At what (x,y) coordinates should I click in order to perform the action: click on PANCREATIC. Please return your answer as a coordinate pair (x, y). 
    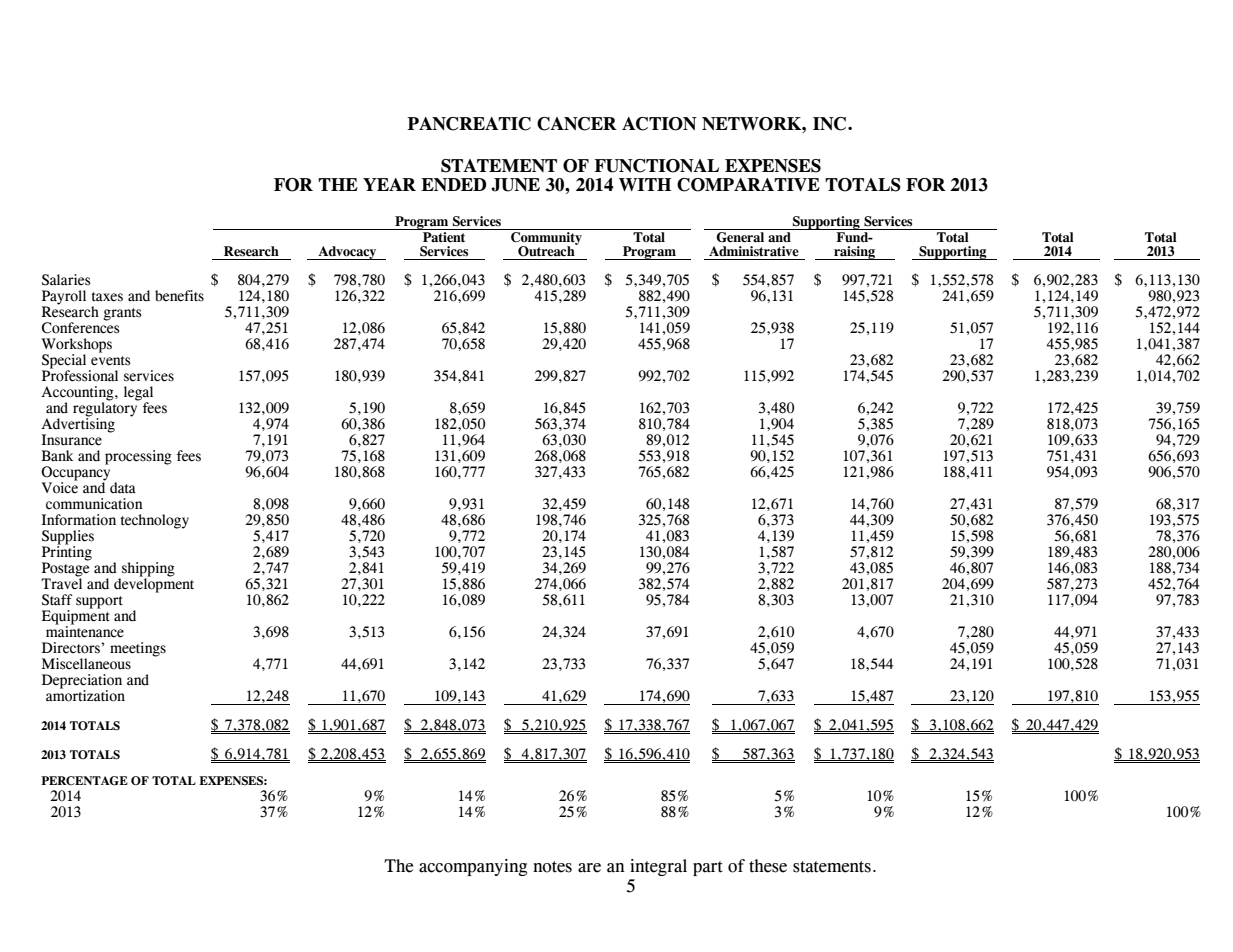
    Looking at the image, I should click on (469, 124).
